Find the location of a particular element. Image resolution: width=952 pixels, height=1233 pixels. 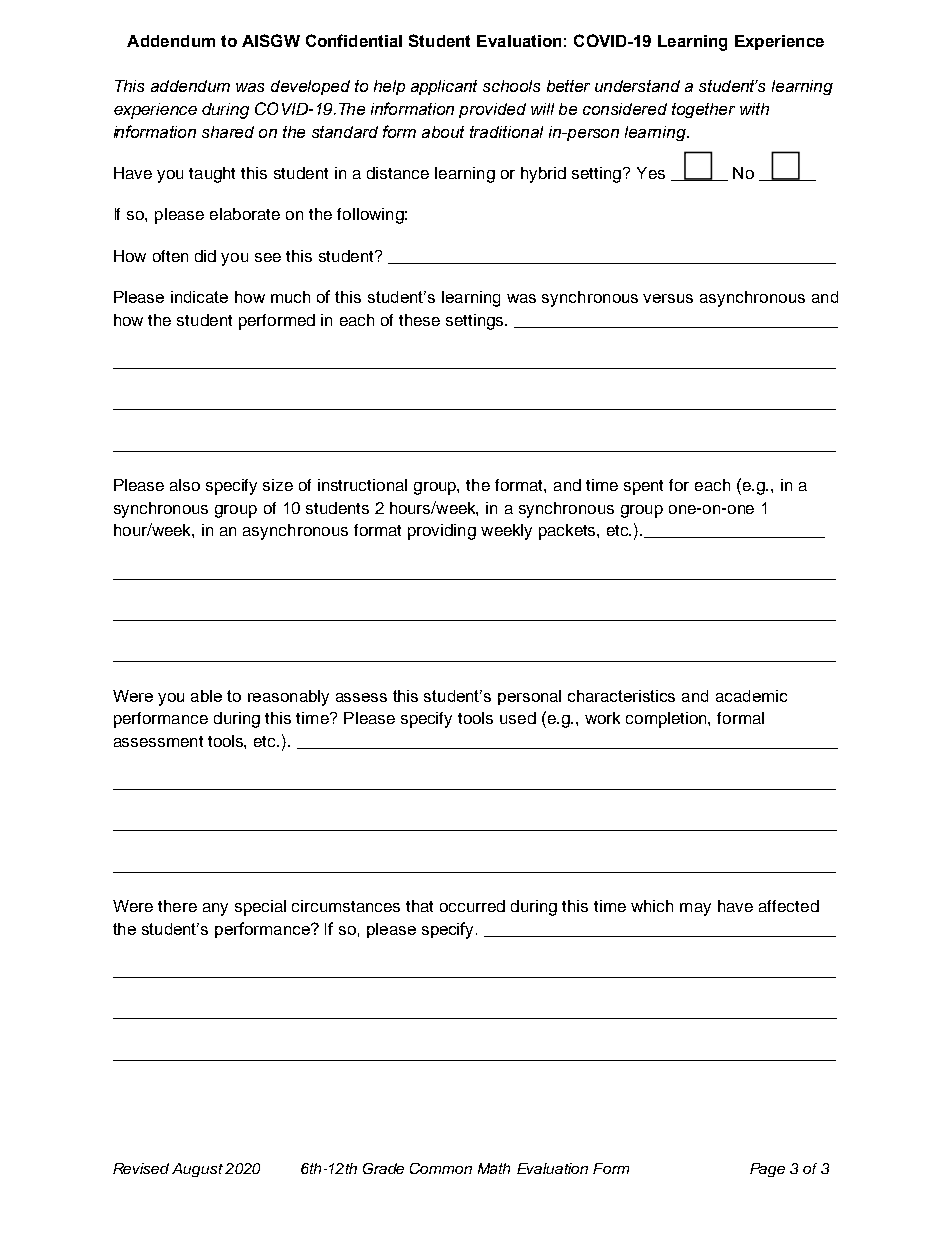

shared is located at coordinates (228, 132).
